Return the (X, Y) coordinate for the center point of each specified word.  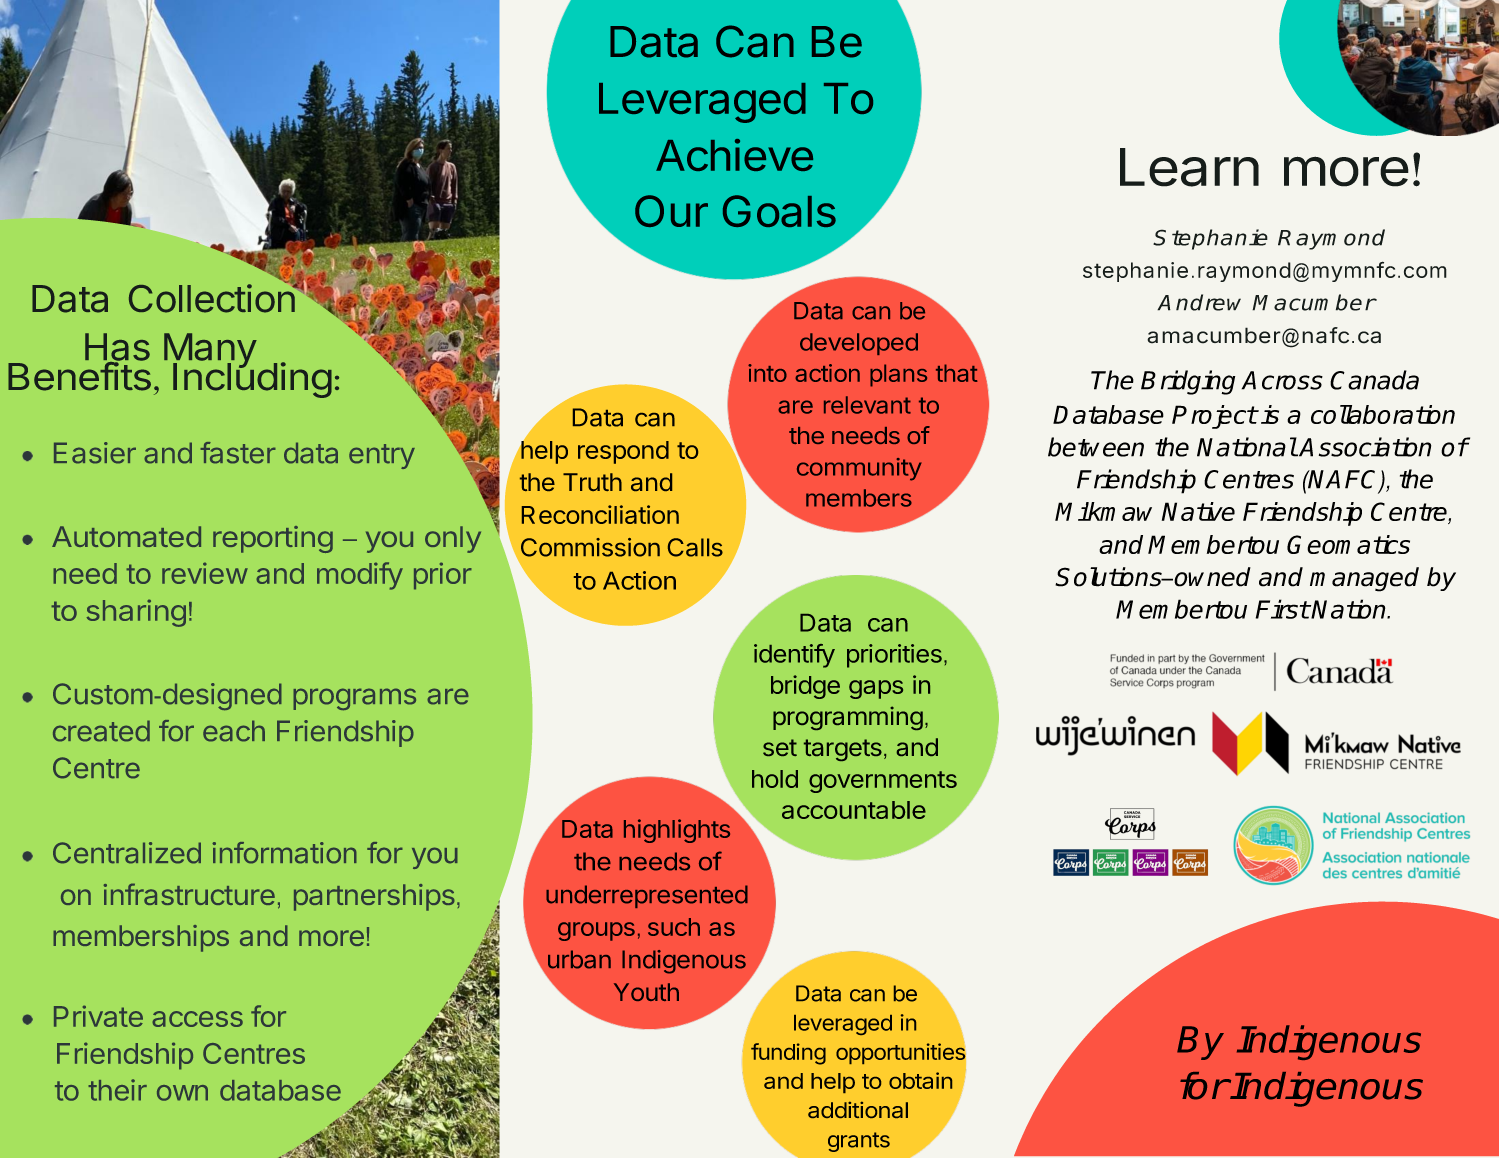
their (117, 1090)
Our (671, 211)
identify (794, 656)
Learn (1189, 167)
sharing (136, 613)
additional (858, 1109)
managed (1364, 579)
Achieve (734, 155)
